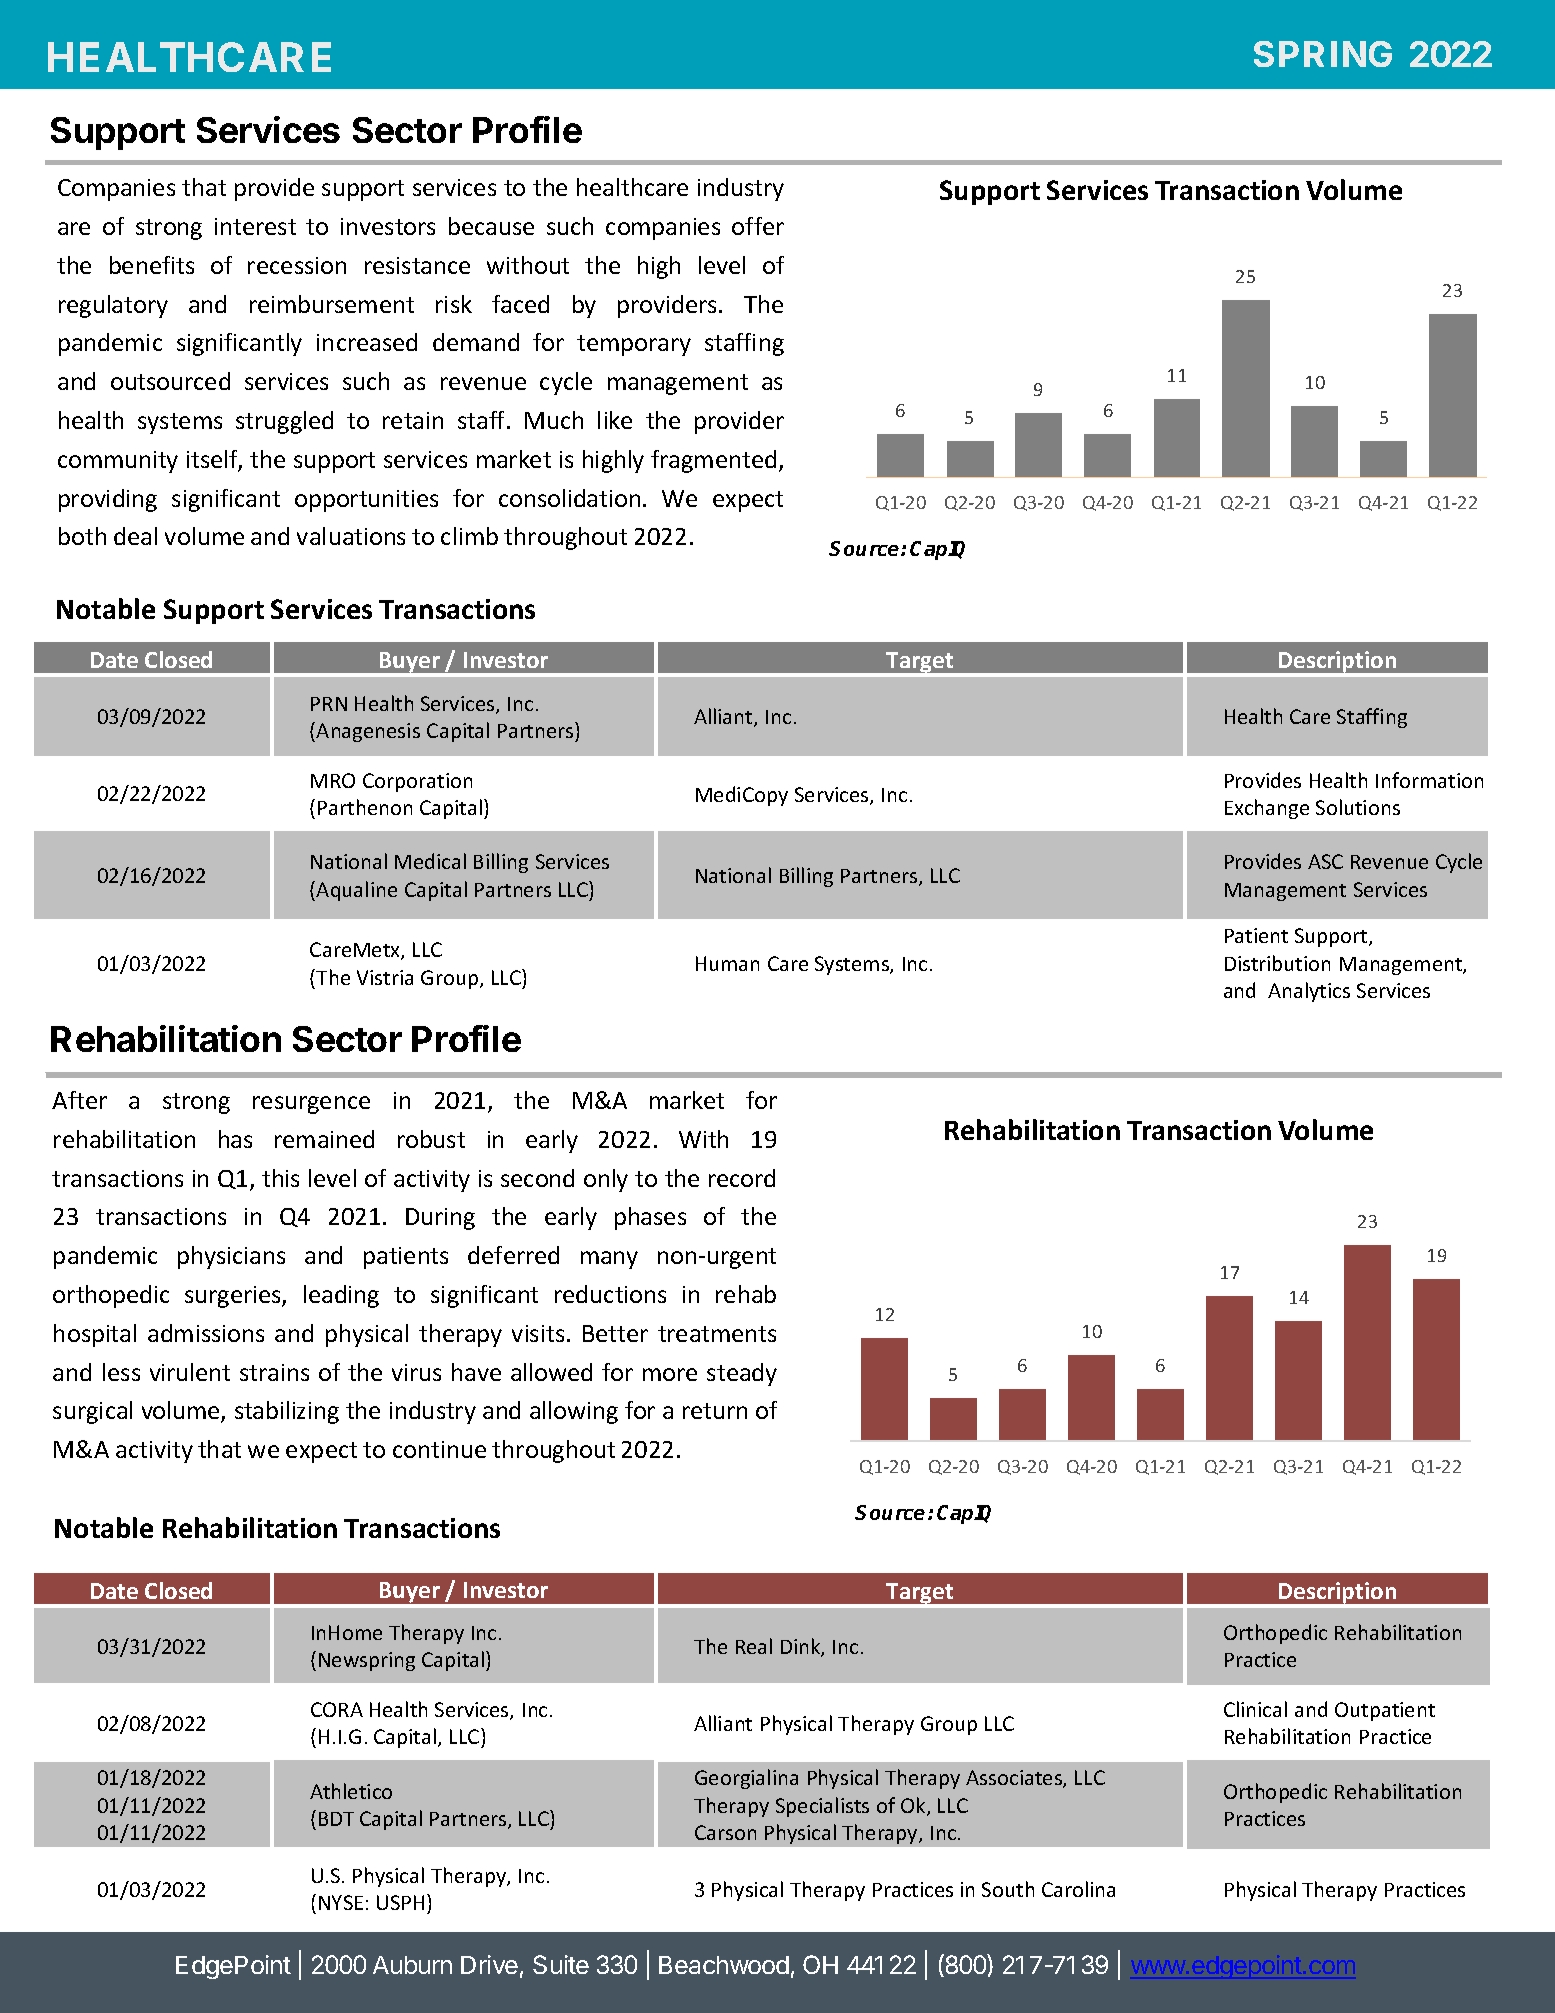 This image has width=1555, height=2013. I want to click on strains, so click(274, 1372).
